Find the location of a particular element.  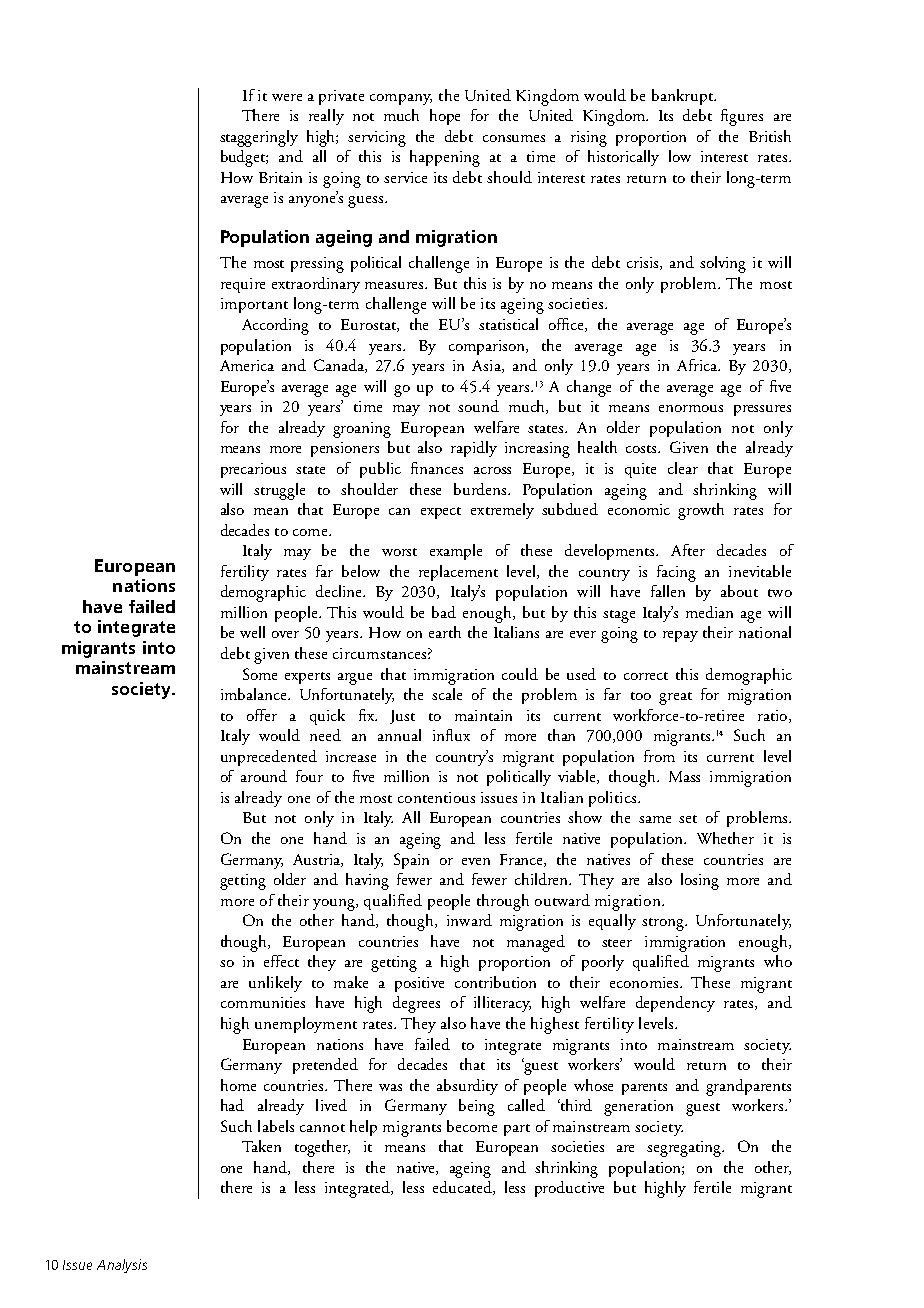

hope is located at coordinates (445, 117).
